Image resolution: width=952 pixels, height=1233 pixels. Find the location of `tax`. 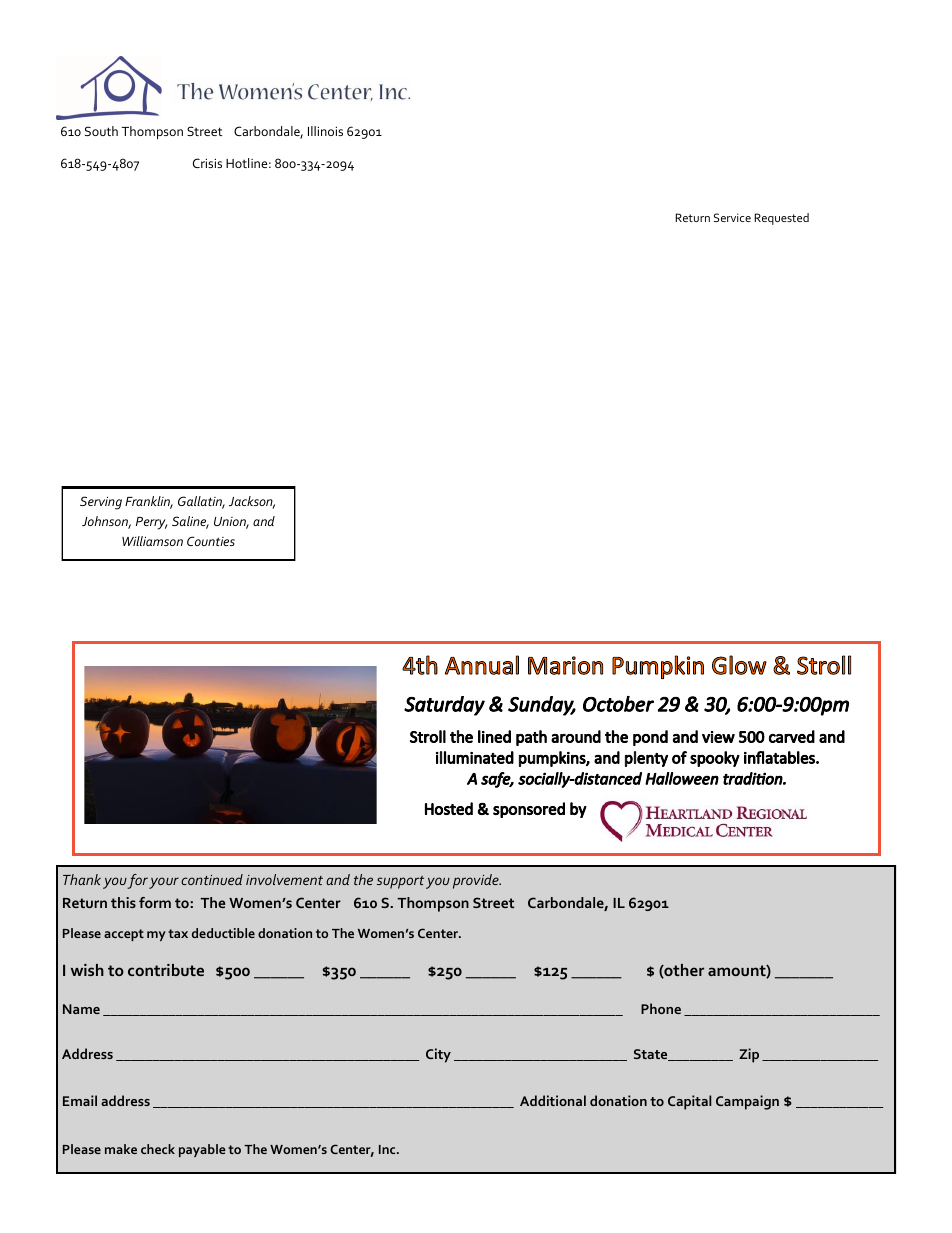

tax is located at coordinates (178, 933).
